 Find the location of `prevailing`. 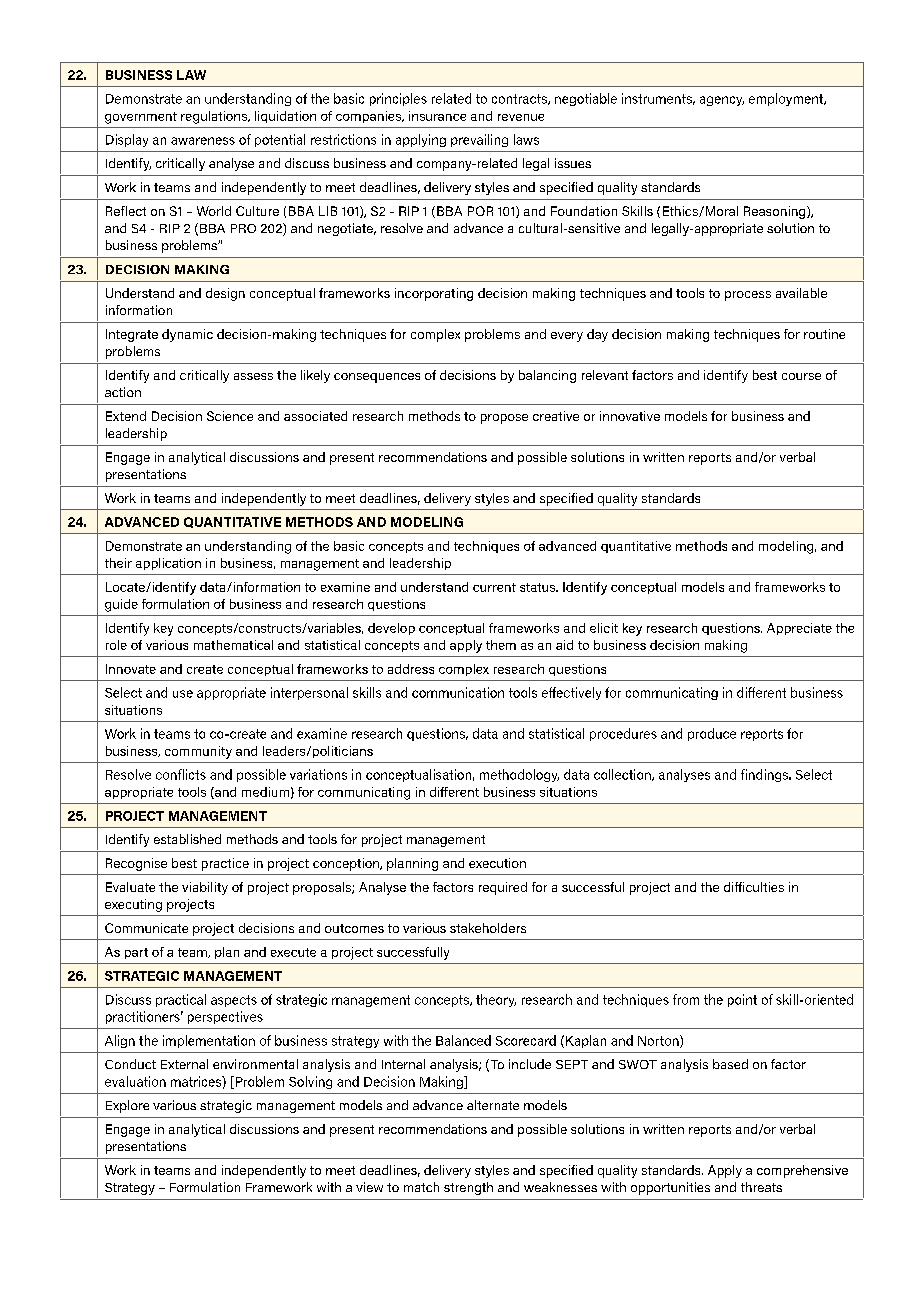

prevailing is located at coordinates (479, 140).
